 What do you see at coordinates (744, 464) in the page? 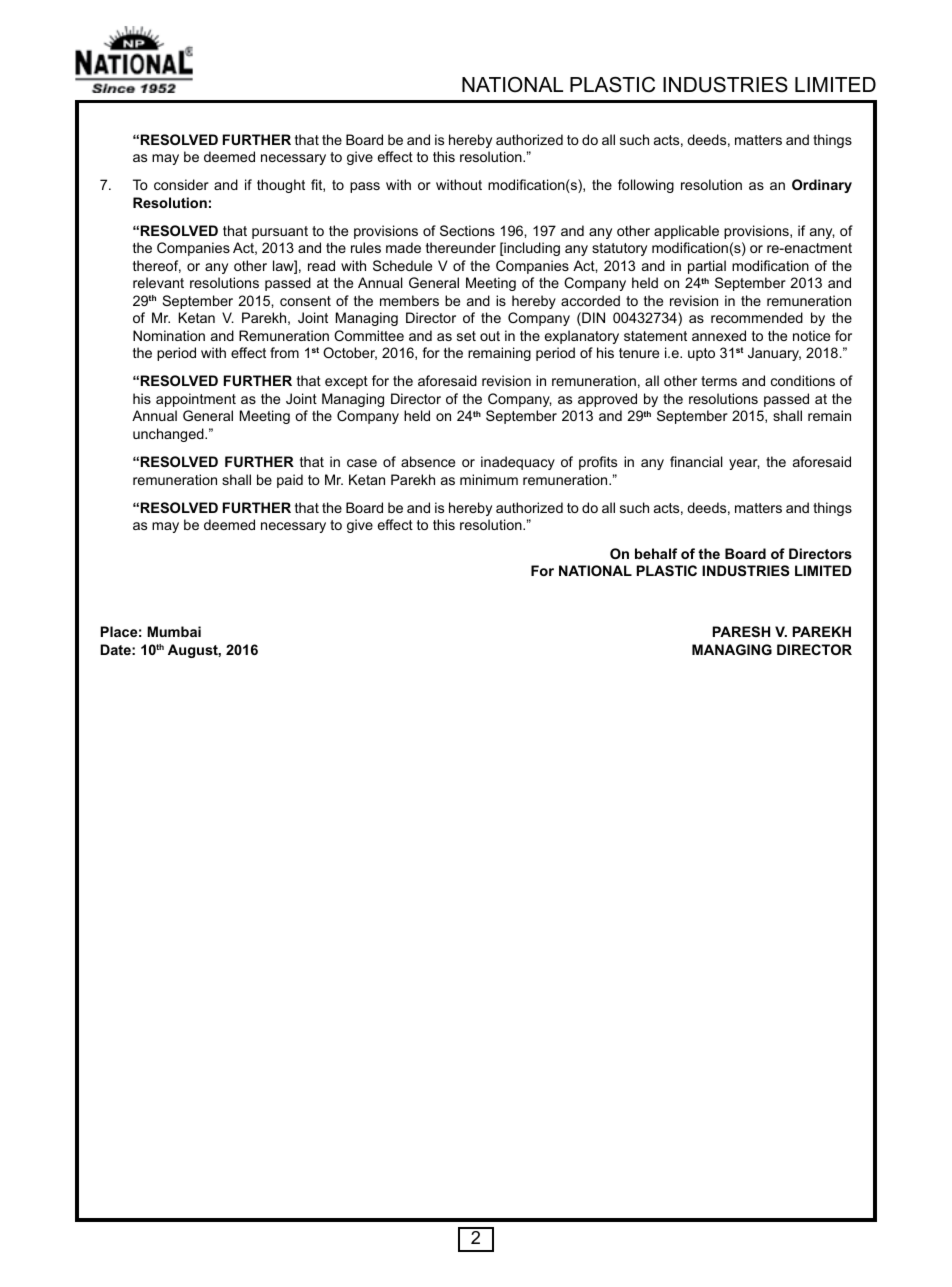
I see `year` at bounding box center [744, 464].
